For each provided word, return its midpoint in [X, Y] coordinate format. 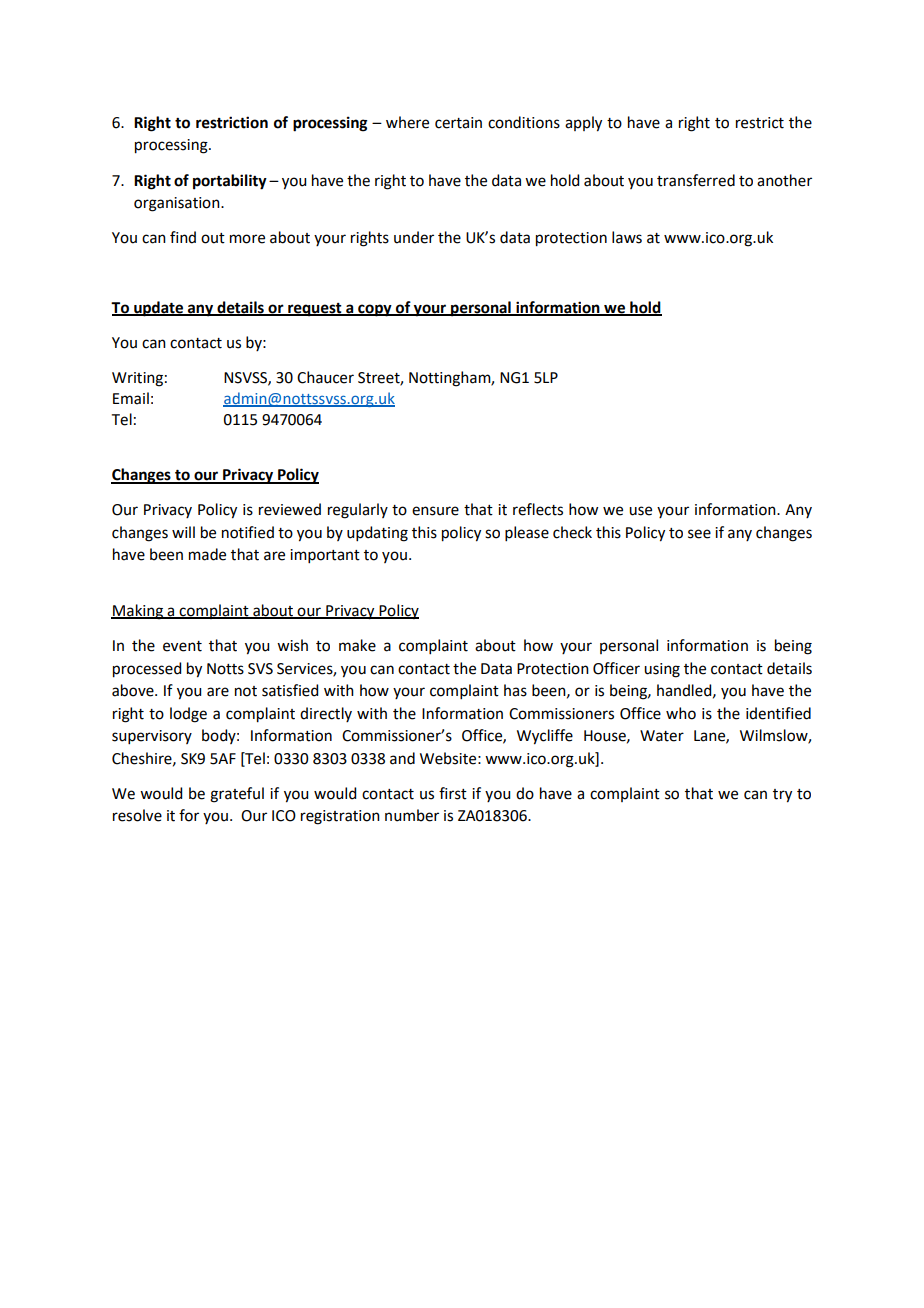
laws [627, 237]
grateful [237, 795]
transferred [696, 180]
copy [375, 310]
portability [230, 182]
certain [458, 123]
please [527, 533]
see [699, 534]
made [207, 554]
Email [131, 398]
